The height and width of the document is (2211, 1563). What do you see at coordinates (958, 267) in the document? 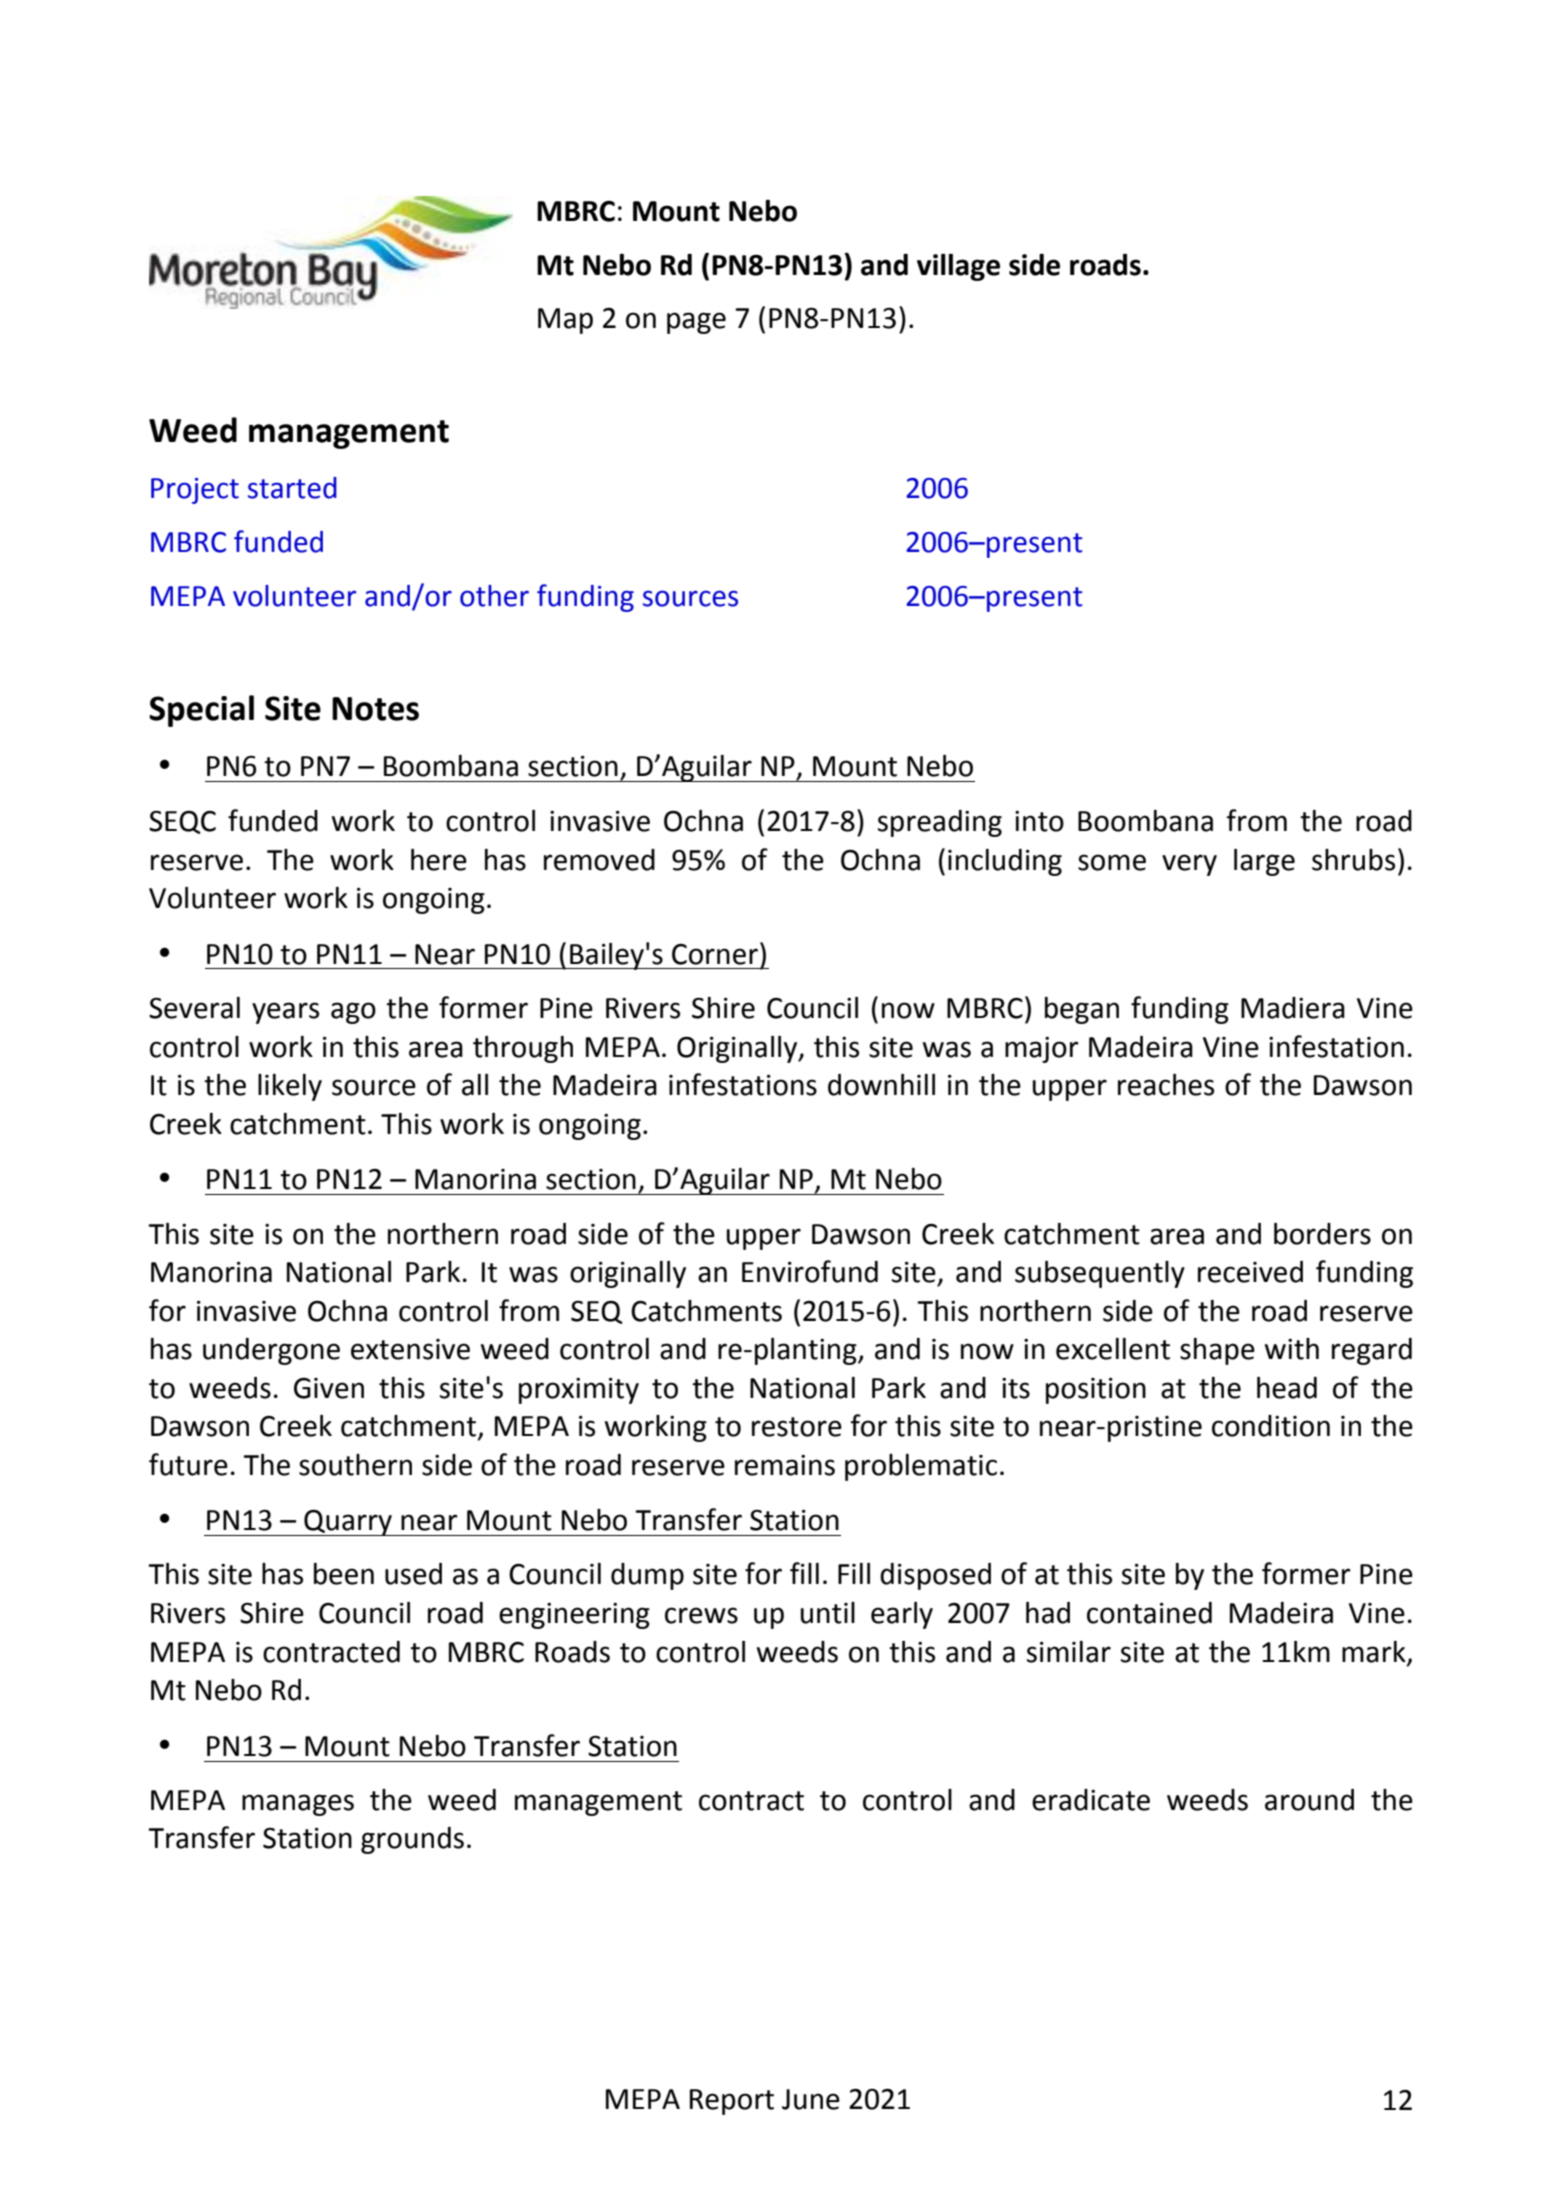
I see `village` at bounding box center [958, 267].
